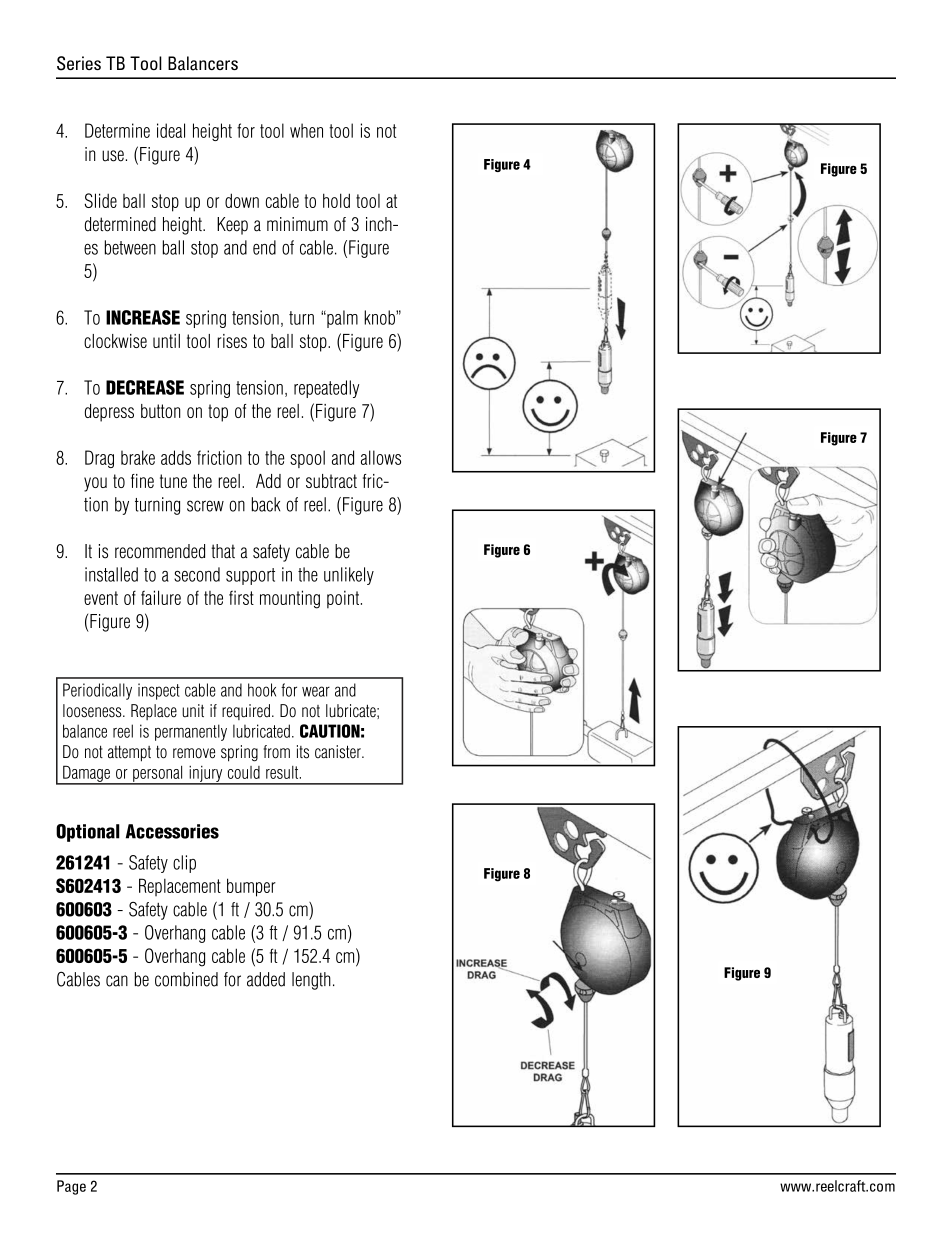 Image resolution: width=952 pixels, height=1233 pixels. What do you see at coordinates (101, 598) in the page?
I see `event` at bounding box center [101, 598].
